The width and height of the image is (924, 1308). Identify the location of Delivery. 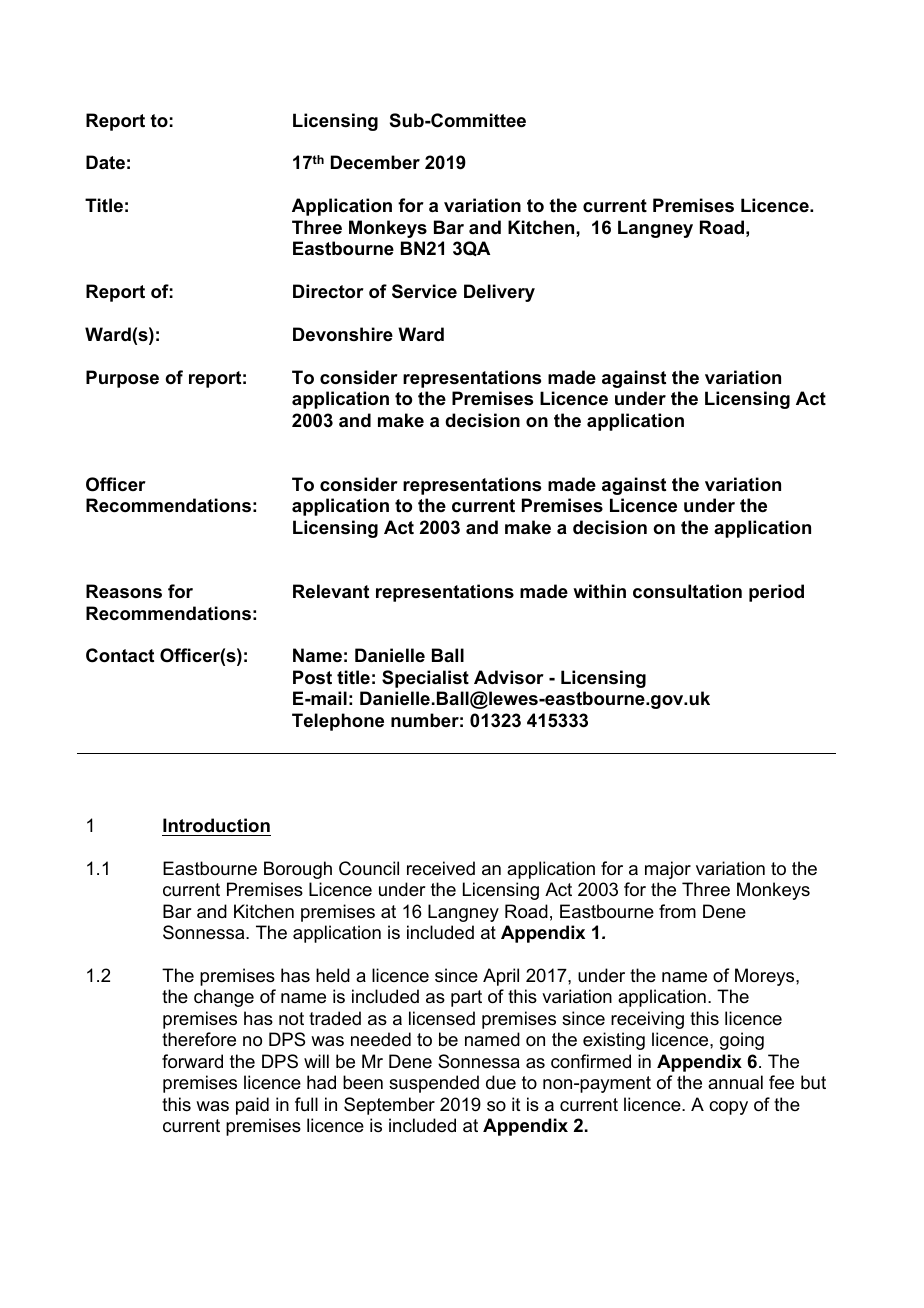
(499, 293).
